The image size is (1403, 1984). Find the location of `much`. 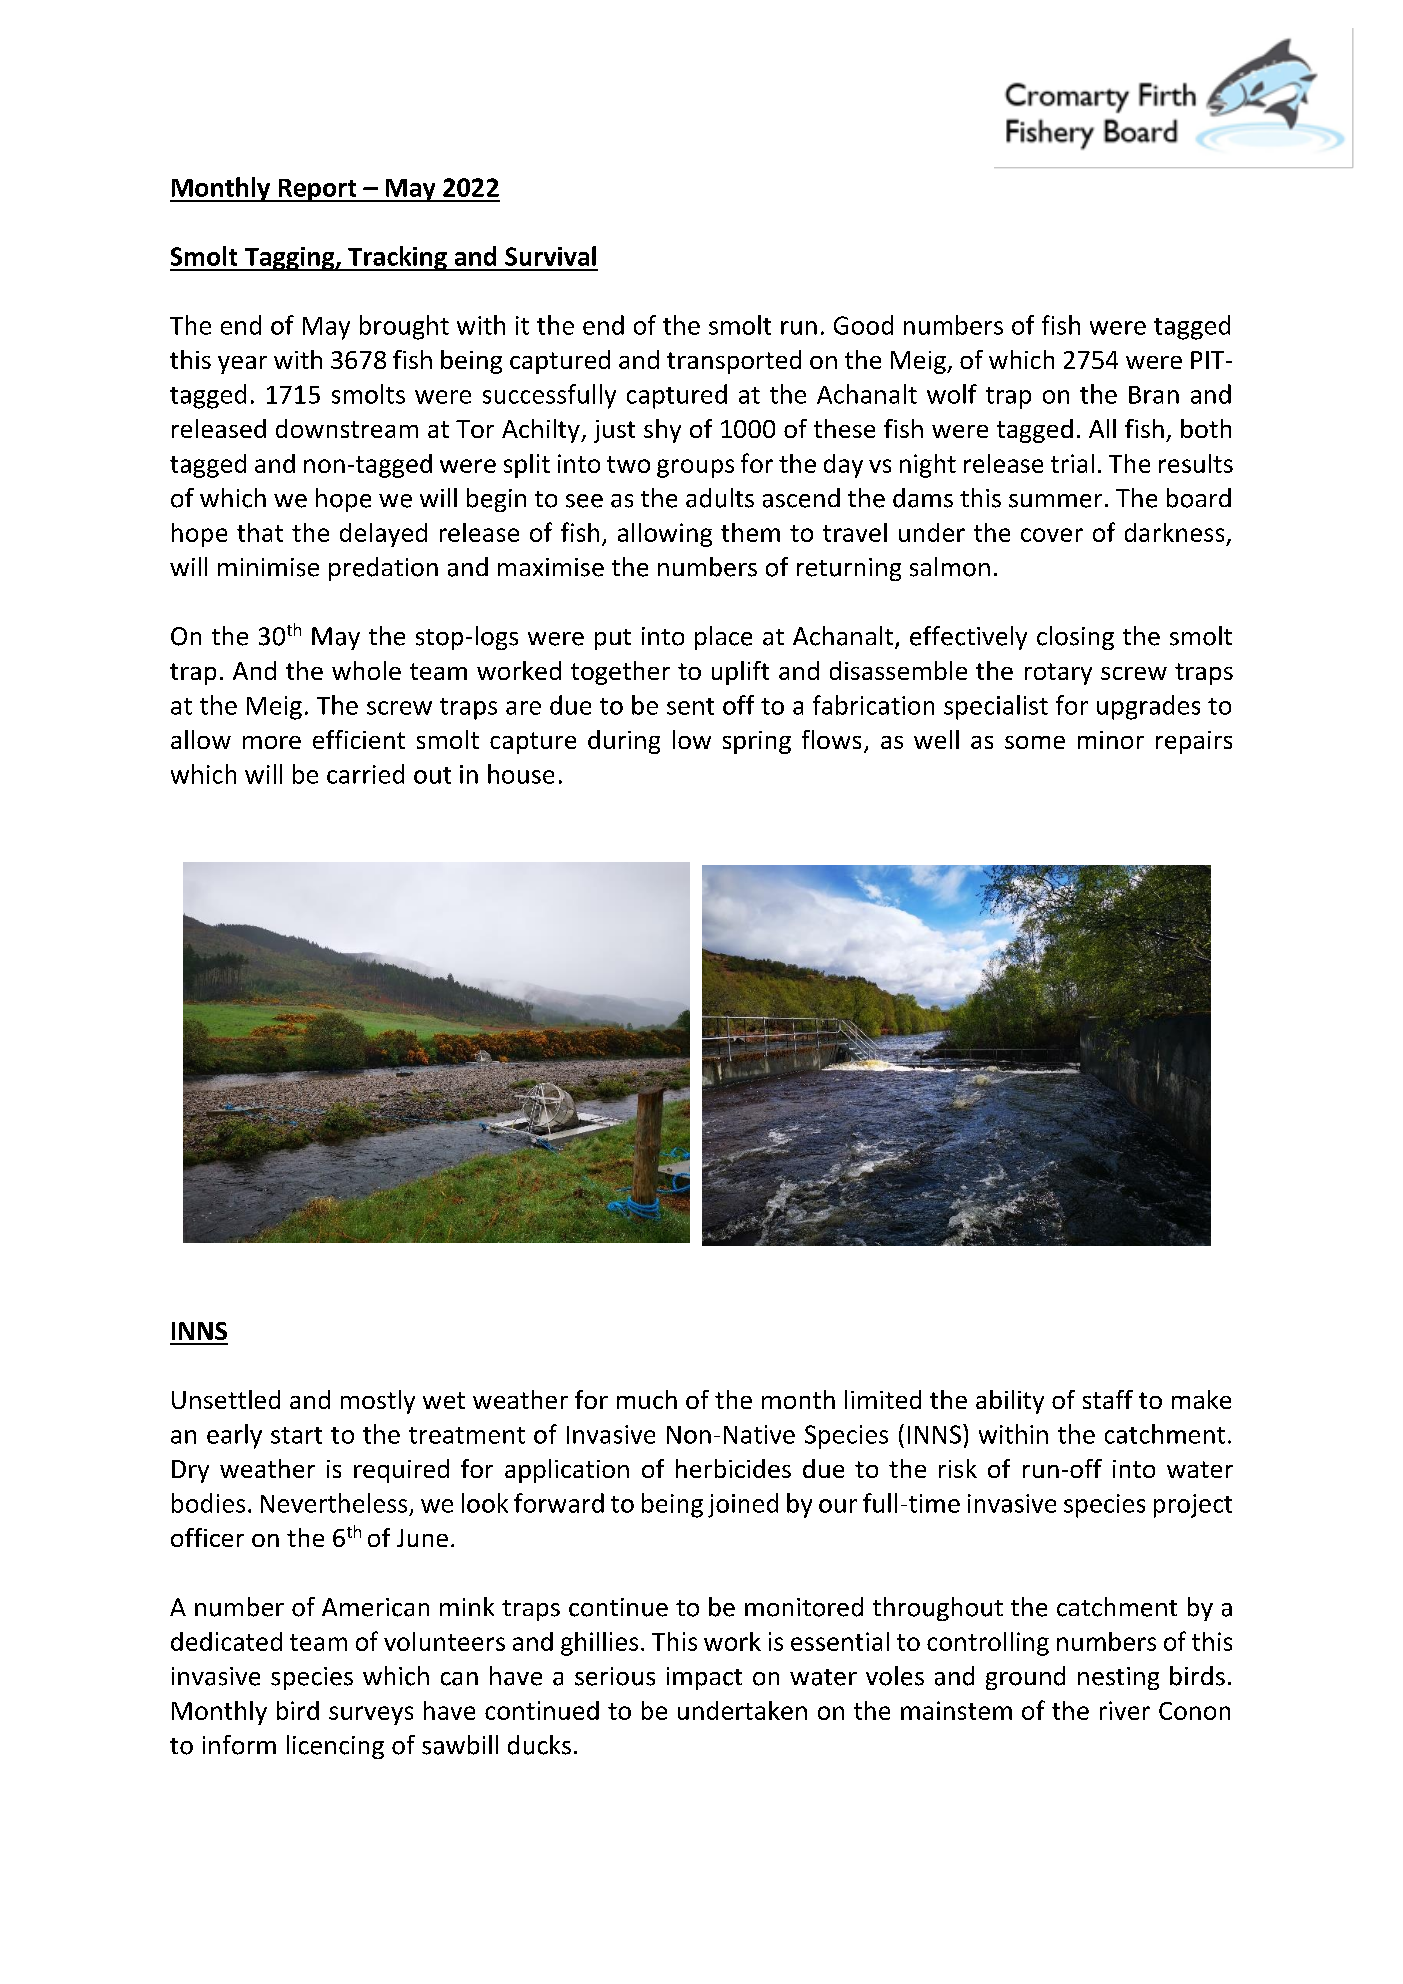

much is located at coordinates (647, 1399).
